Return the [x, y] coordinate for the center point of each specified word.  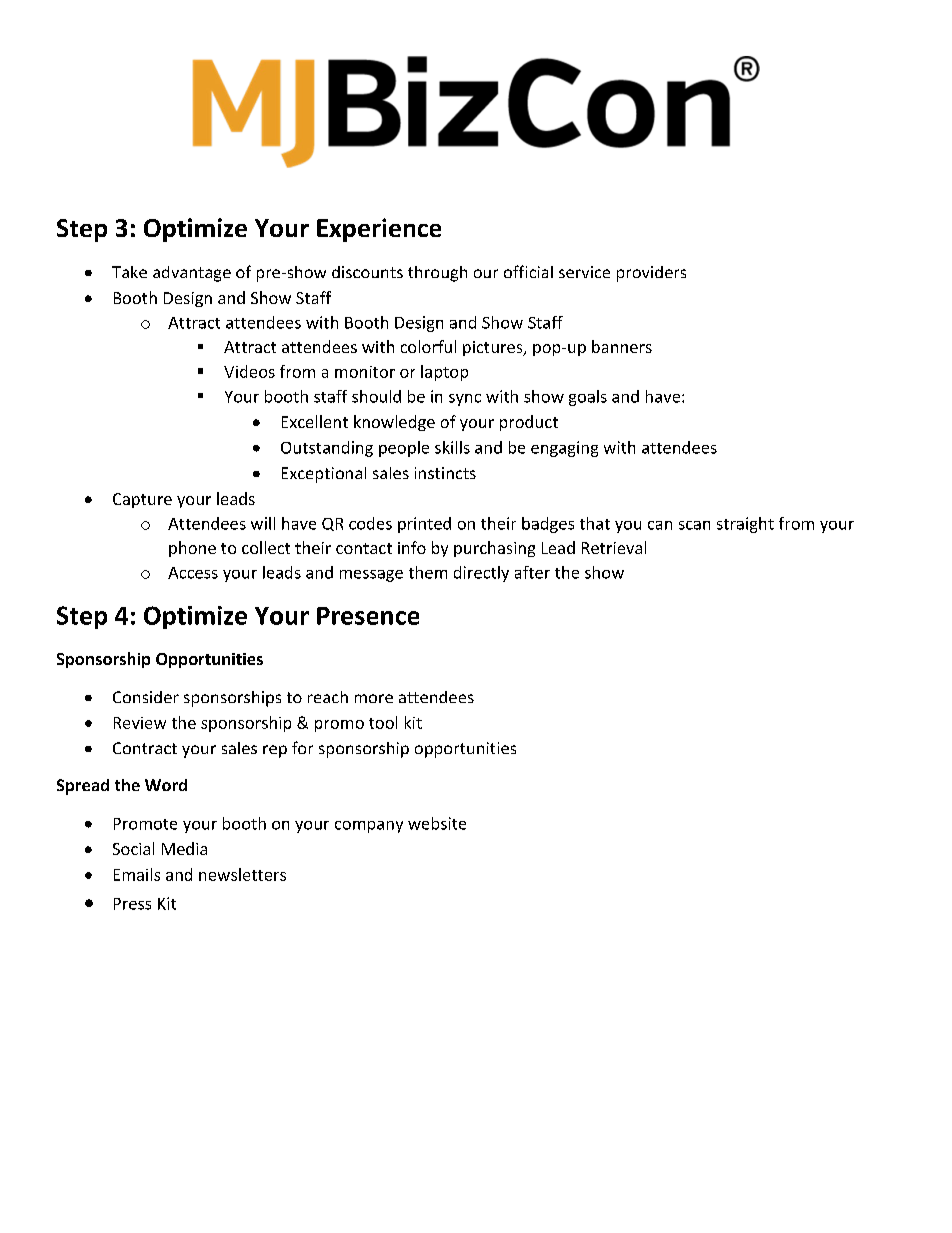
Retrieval [614, 547]
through [437, 274]
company [369, 827]
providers [651, 274]
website [437, 823]
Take [129, 272]
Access [193, 573]
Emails [137, 874]
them [428, 572]
